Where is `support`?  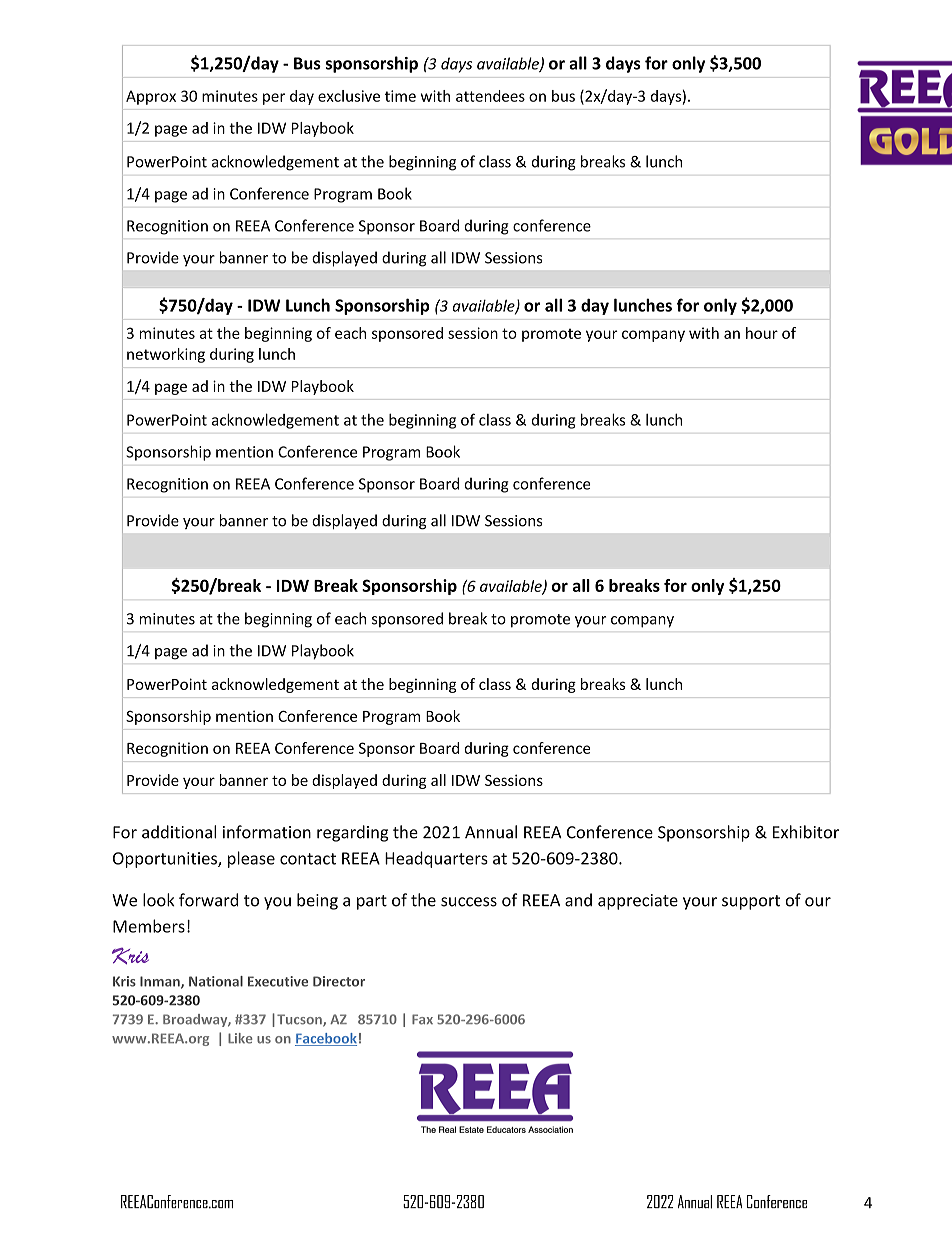
support is located at coordinates (751, 902).
